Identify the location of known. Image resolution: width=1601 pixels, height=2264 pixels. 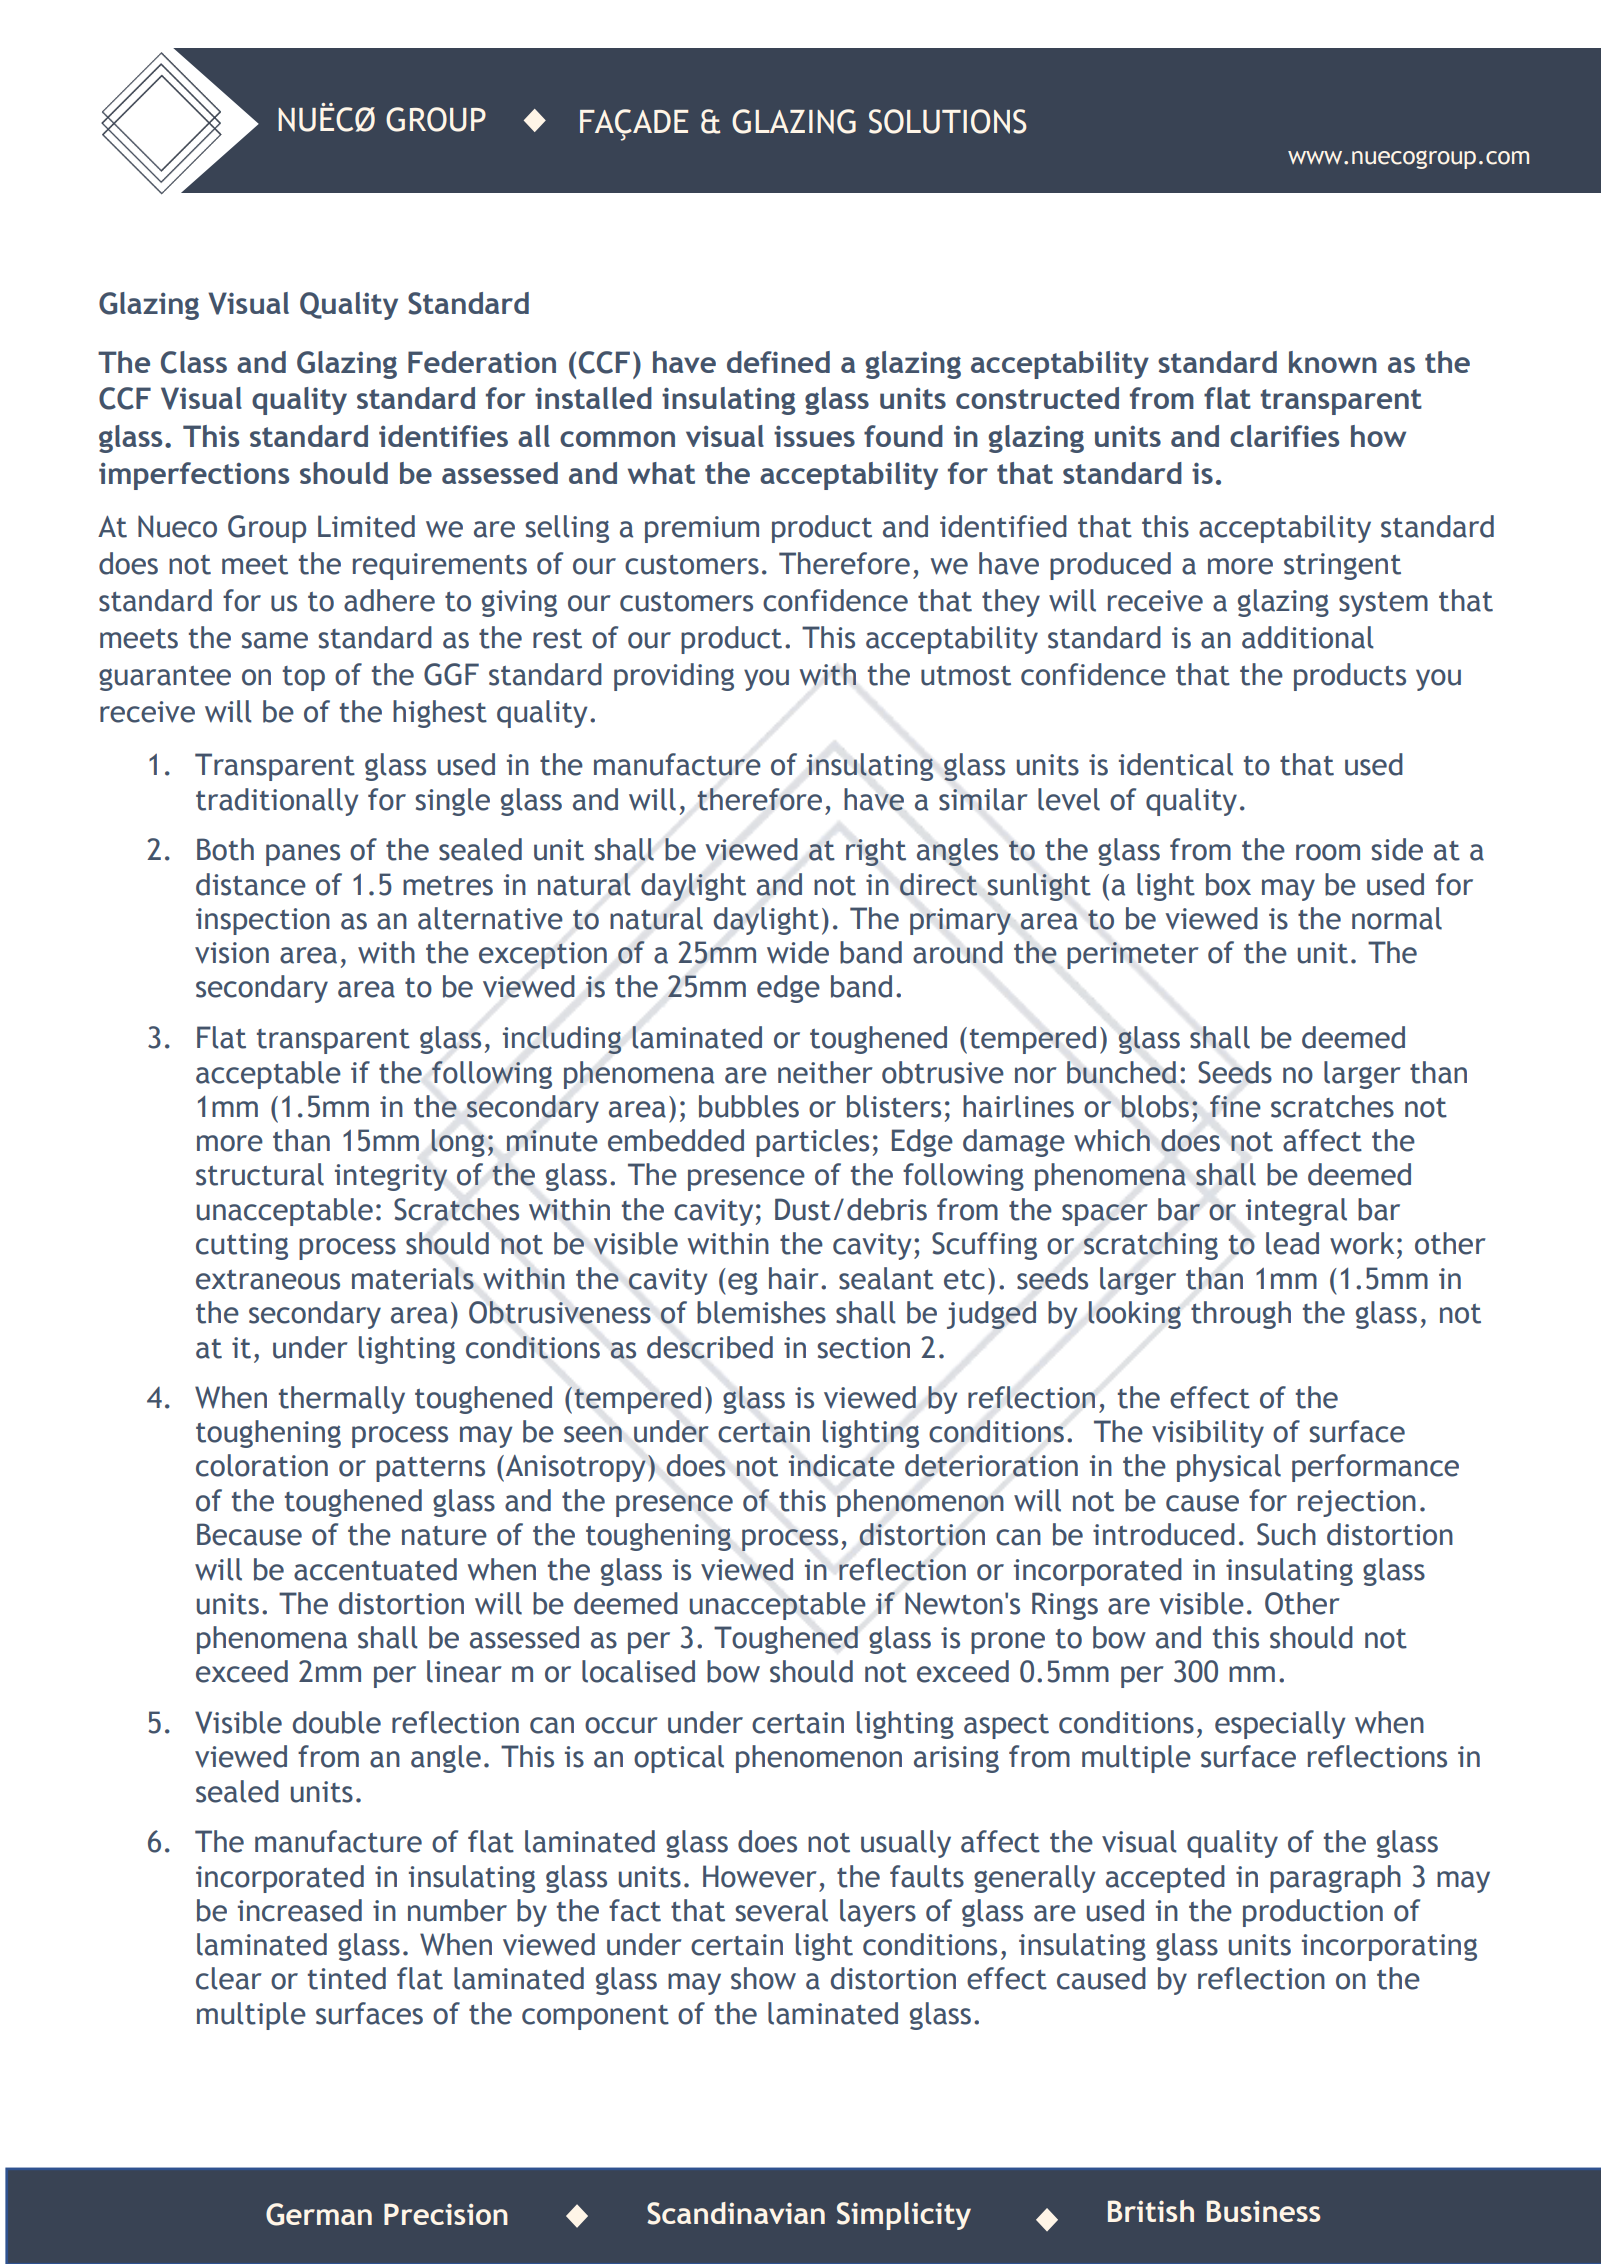
(1333, 362).
